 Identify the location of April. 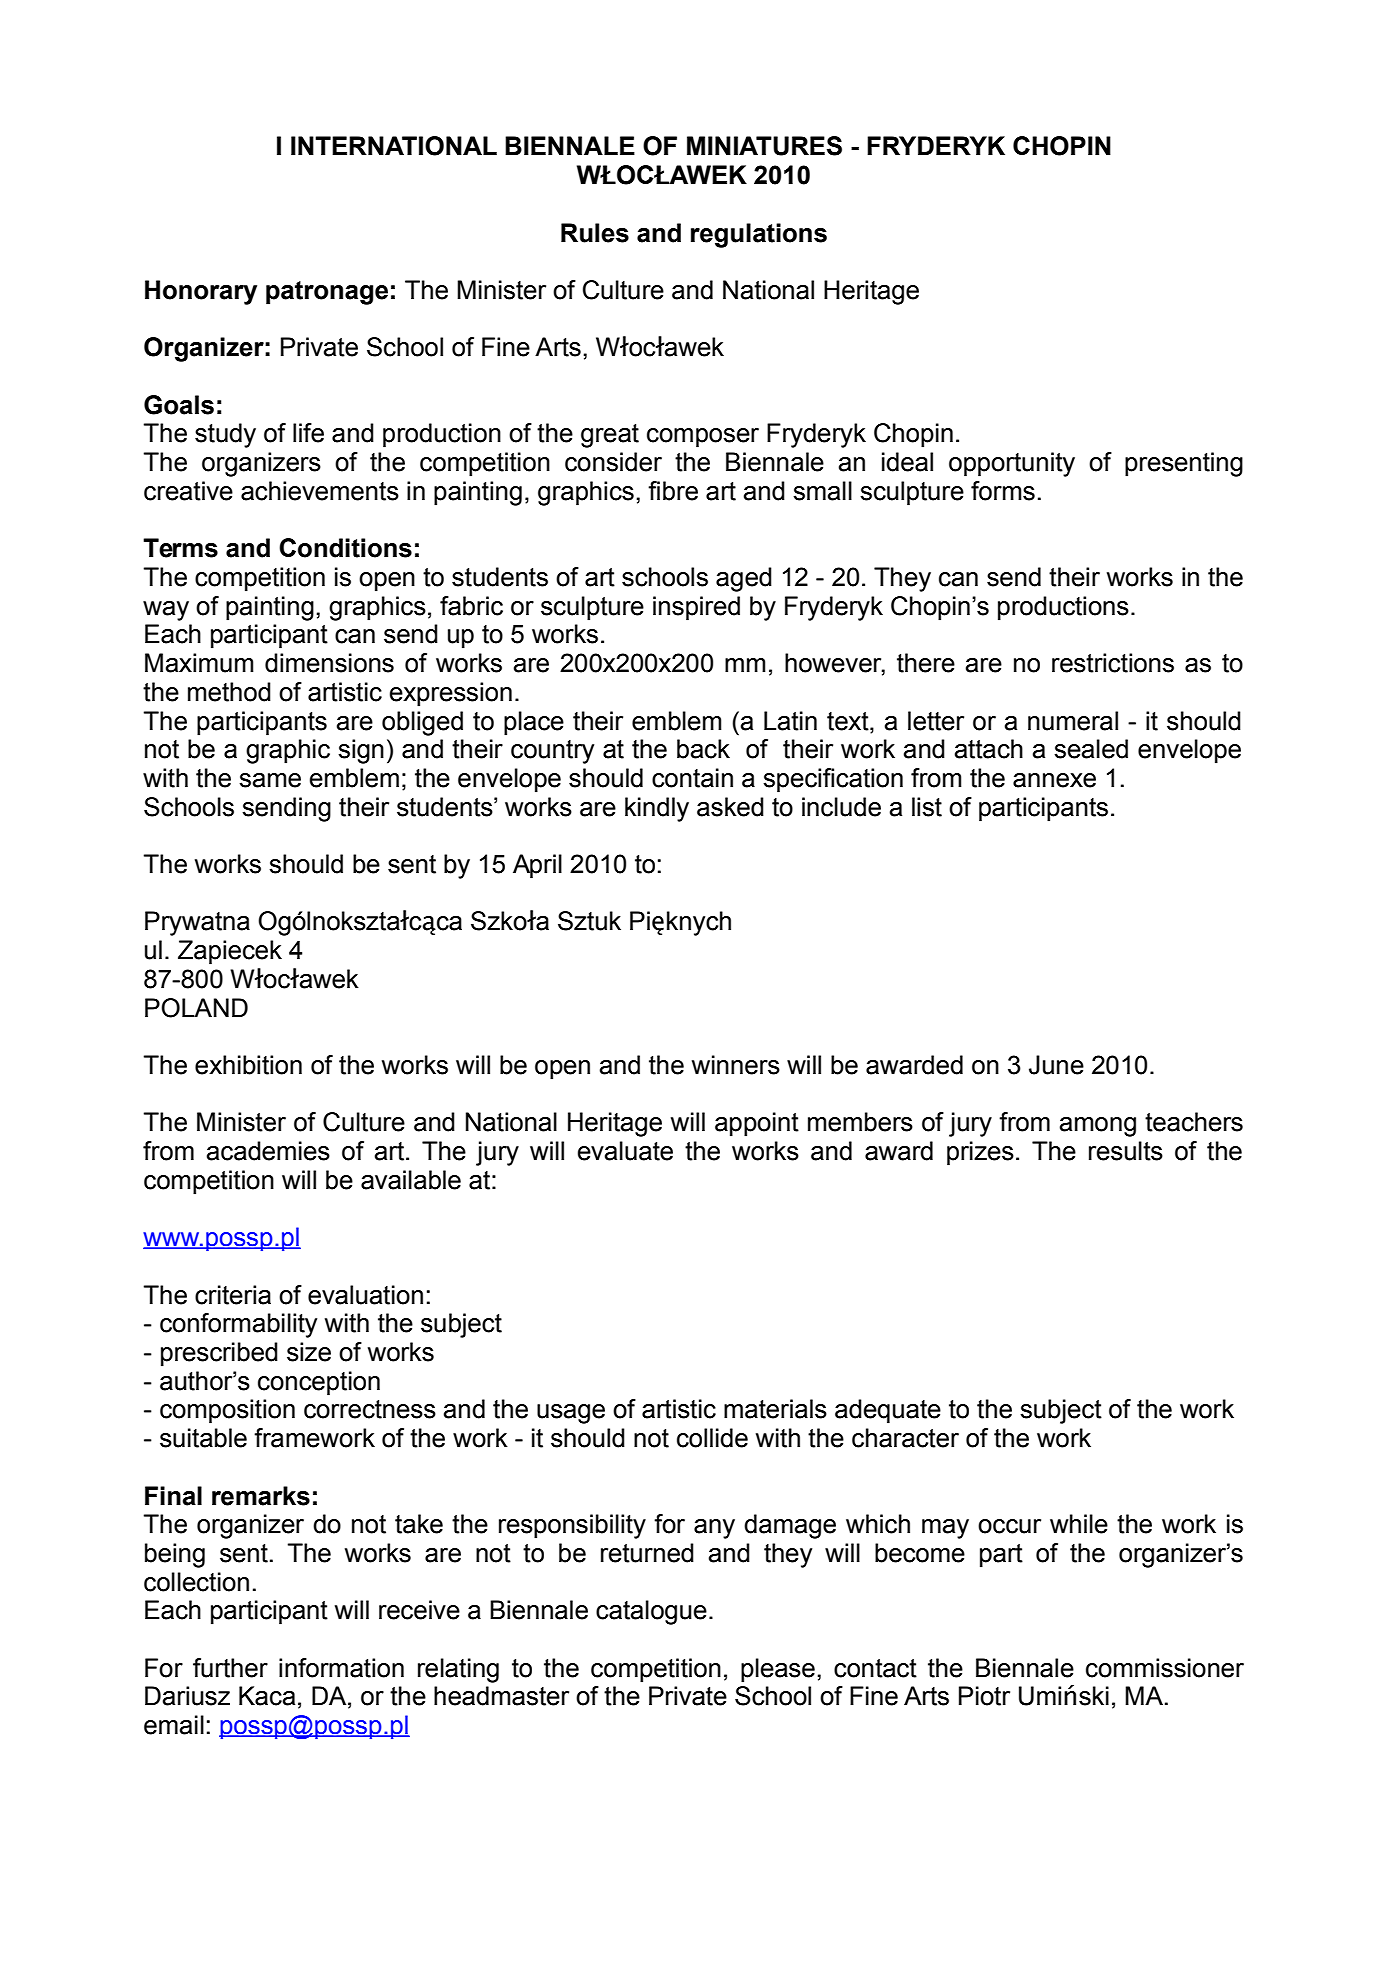
(537, 866).
